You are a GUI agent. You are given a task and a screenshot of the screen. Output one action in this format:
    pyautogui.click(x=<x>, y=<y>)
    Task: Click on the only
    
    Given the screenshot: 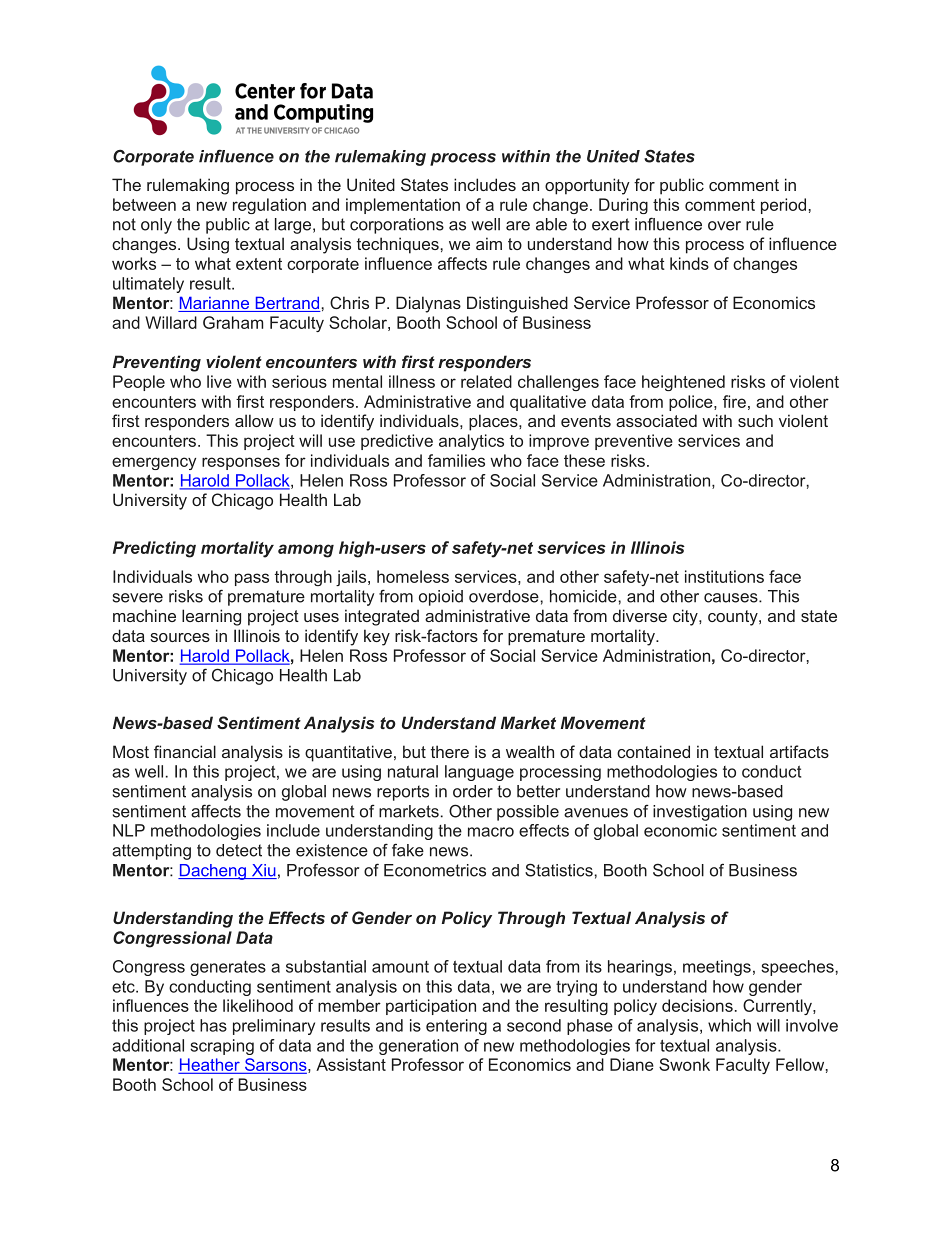 What is the action you would take?
    pyautogui.click(x=156, y=226)
